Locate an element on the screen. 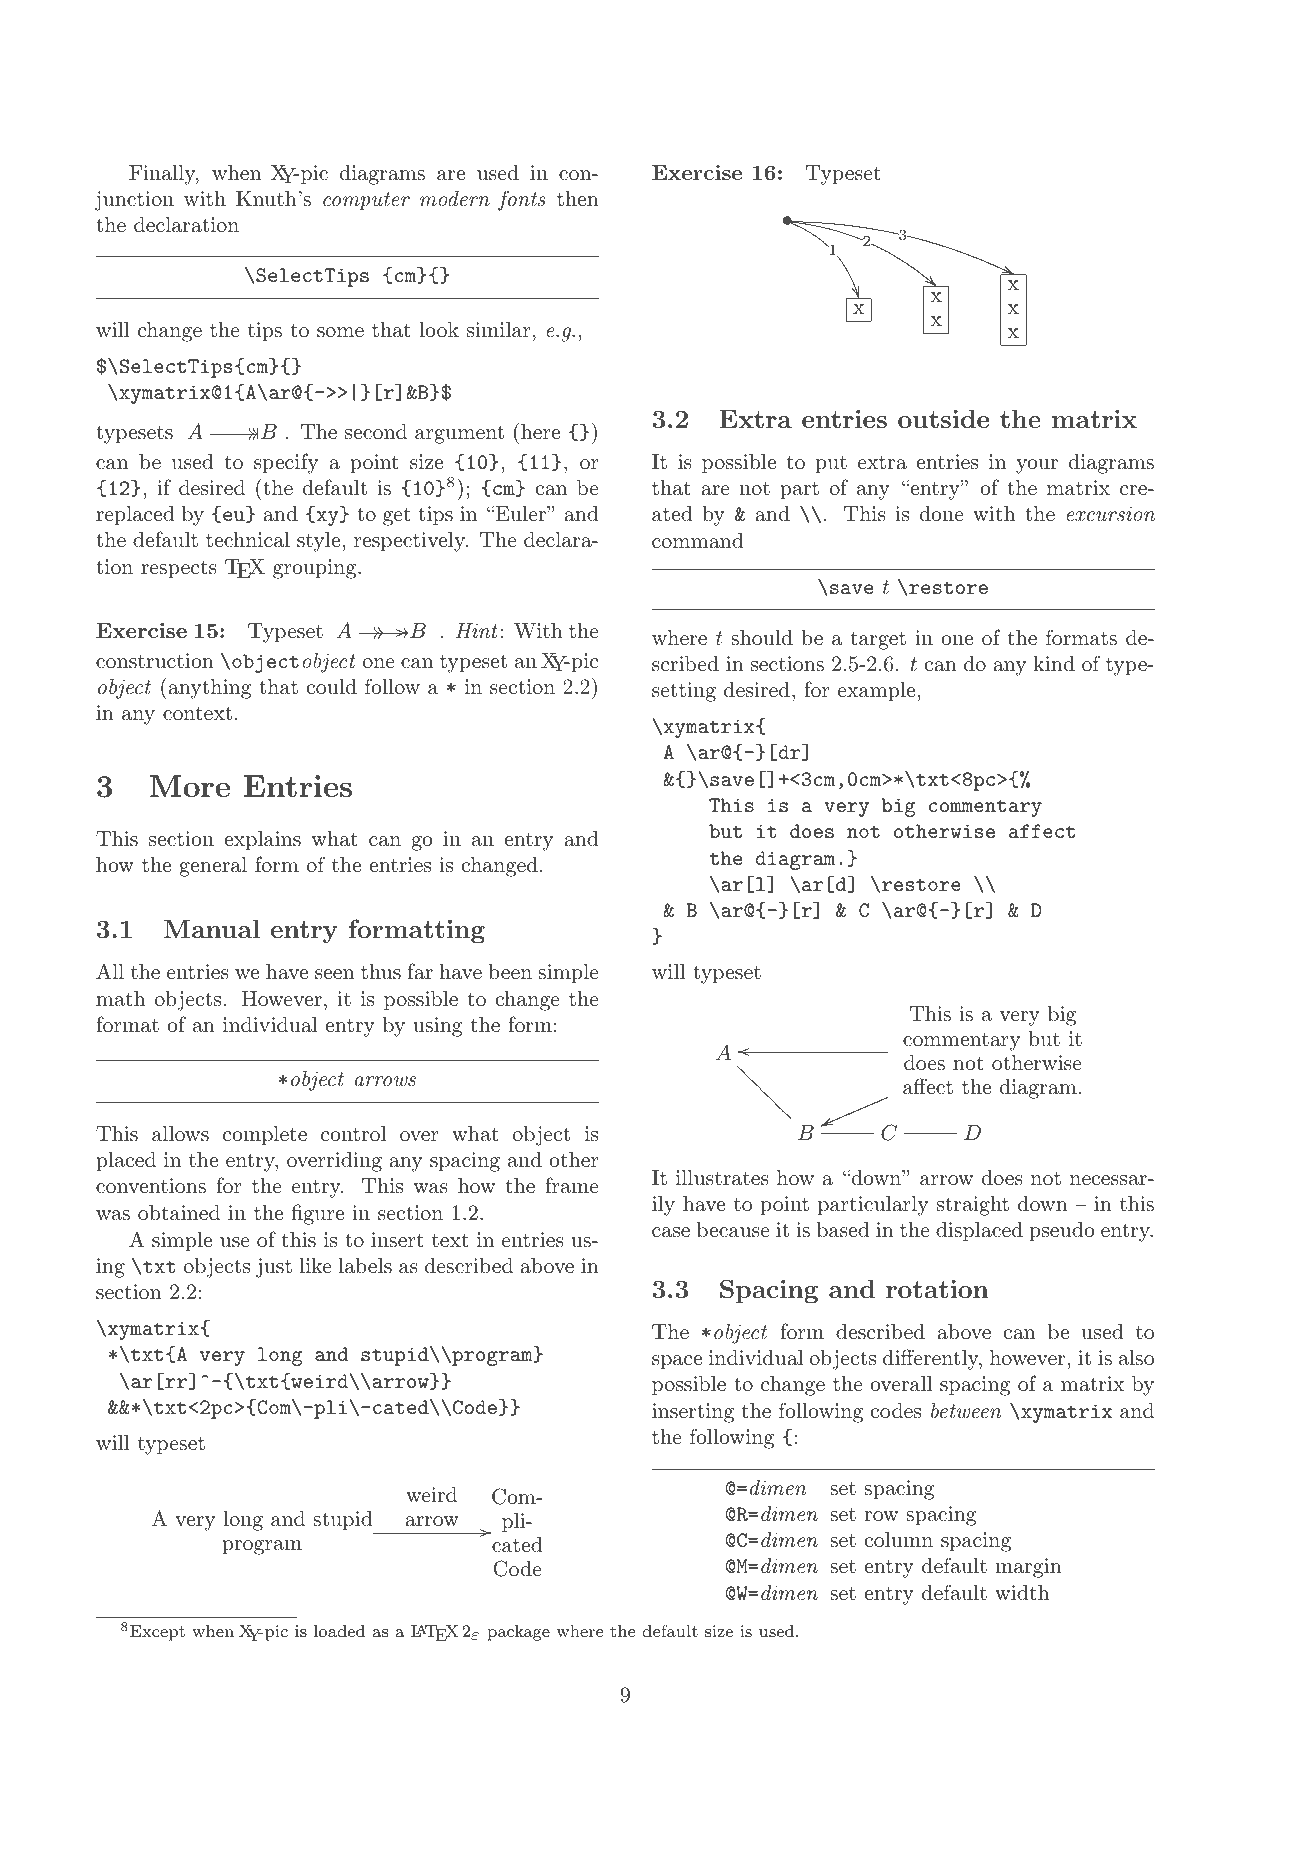 This screenshot has width=1308, height=1850. just is located at coordinates (274, 1268).
